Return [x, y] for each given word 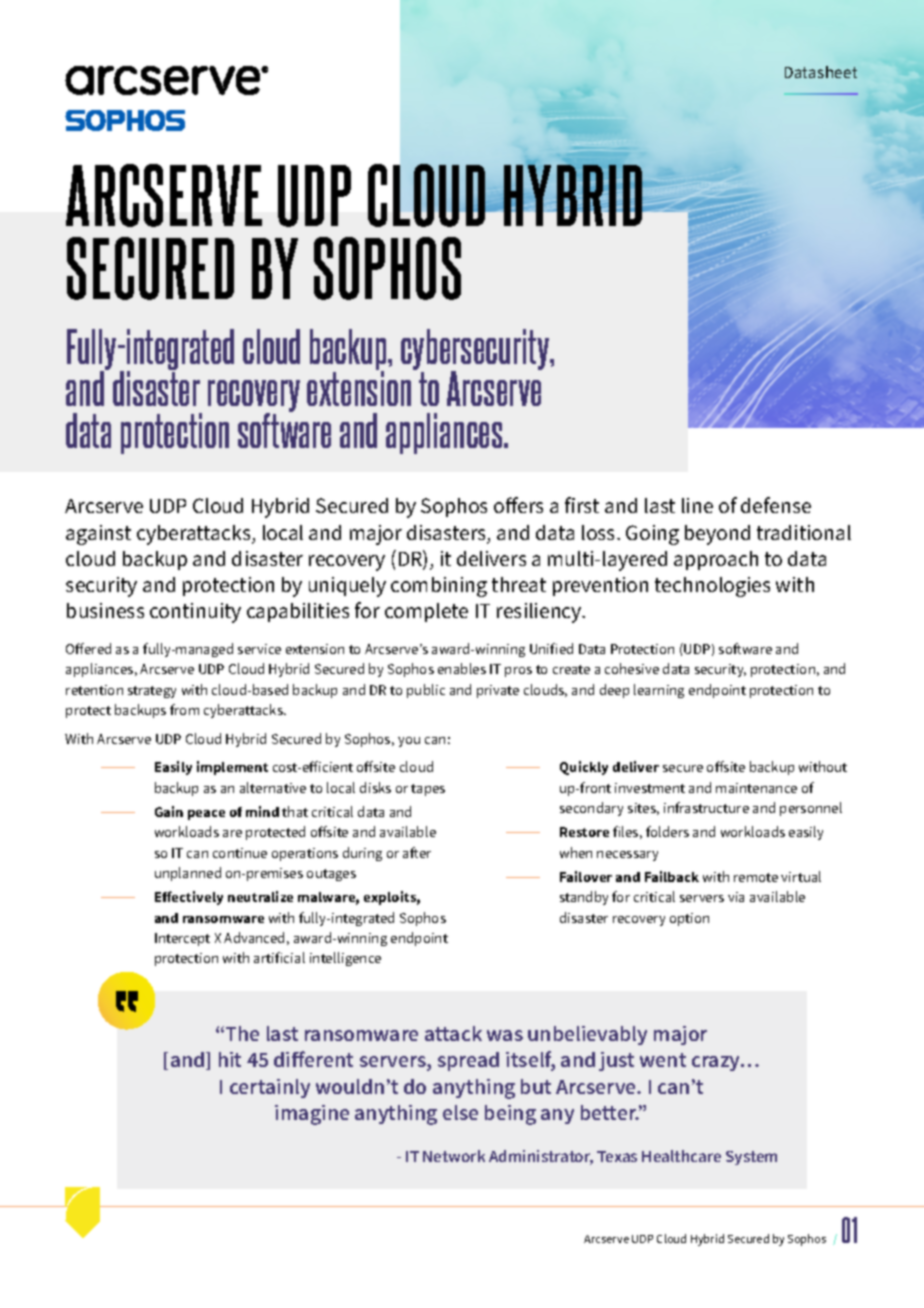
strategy [152, 692]
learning [659, 691]
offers [518, 505]
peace [206, 815]
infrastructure [706, 807]
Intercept [182, 939]
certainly [270, 1088]
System [751, 1158]
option [689, 919]
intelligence [345, 959]
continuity [195, 613]
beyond [717, 535]
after [417, 852]
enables [462, 668]
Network [454, 1156]
